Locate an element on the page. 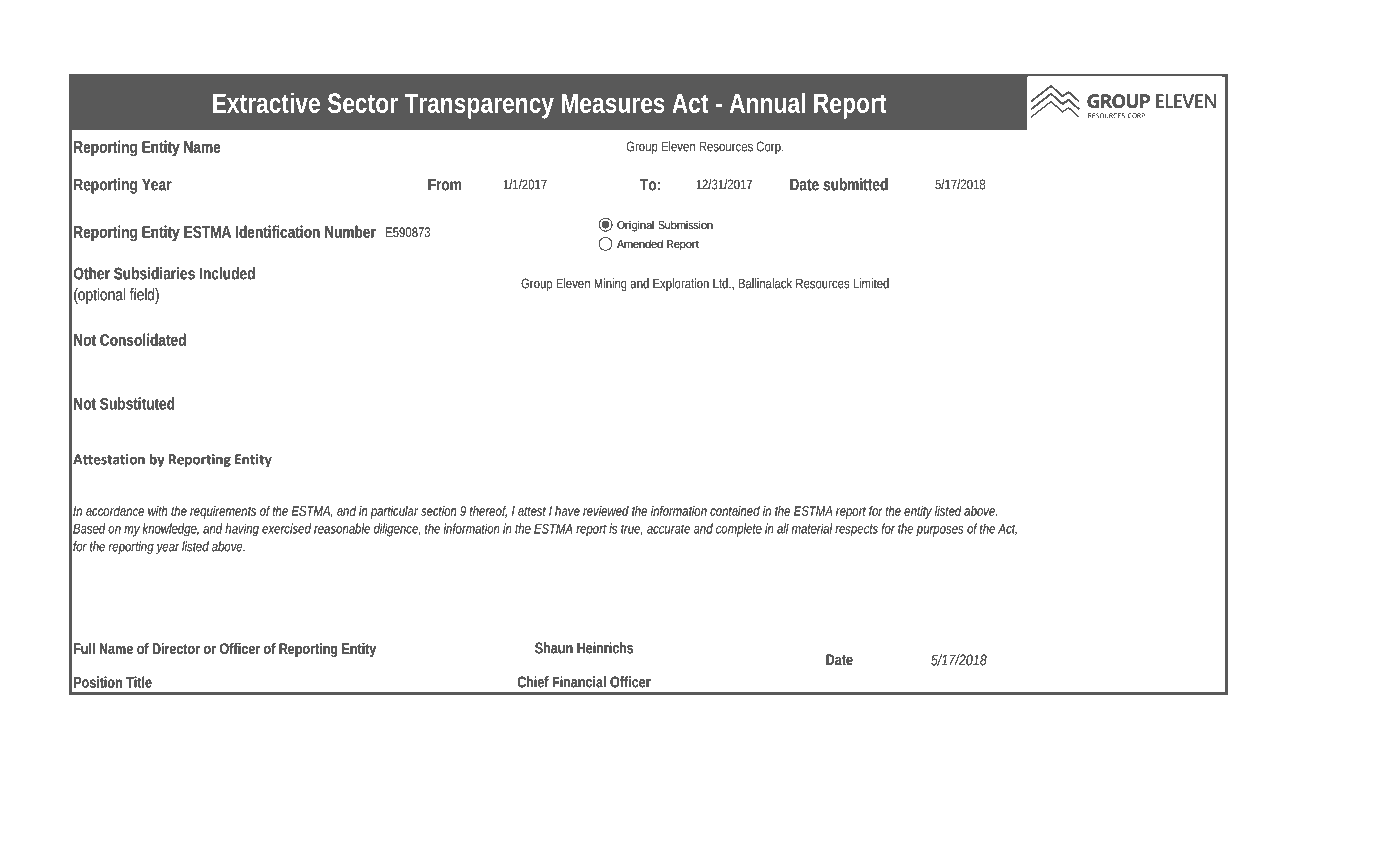 This page has height=850, width=1400. Director is located at coordinates (176, 648).
